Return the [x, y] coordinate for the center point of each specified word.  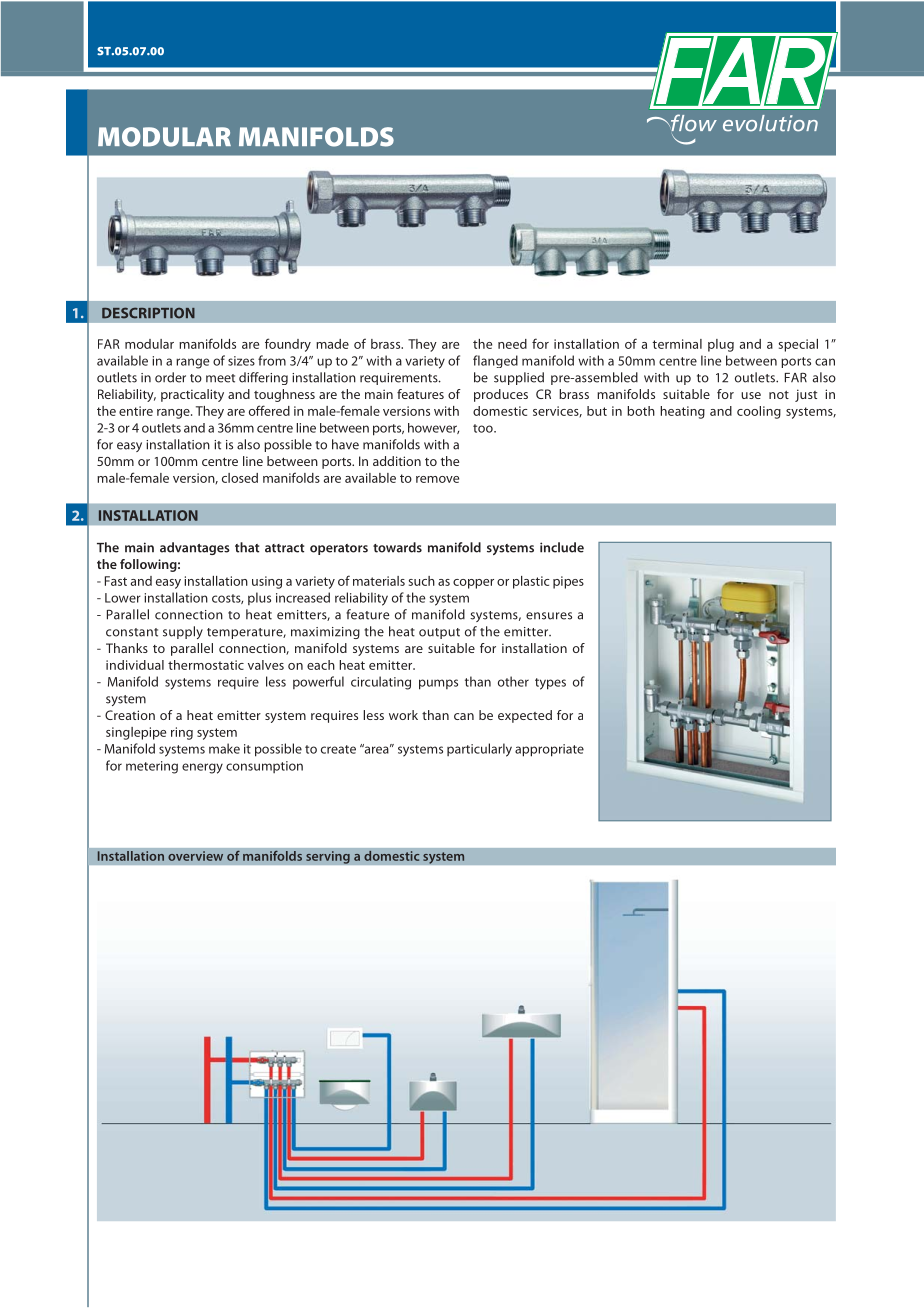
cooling [759, 412]
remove [437, 479]
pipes [568, 582]
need [512, 344]
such [422, 581]
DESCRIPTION [148, 313]
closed [240, 478]
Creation [130, 715]
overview [195, 856]
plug [721, 345]
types [550, 684]
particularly [479, 750]
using [267, 582]
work [403, 715]
